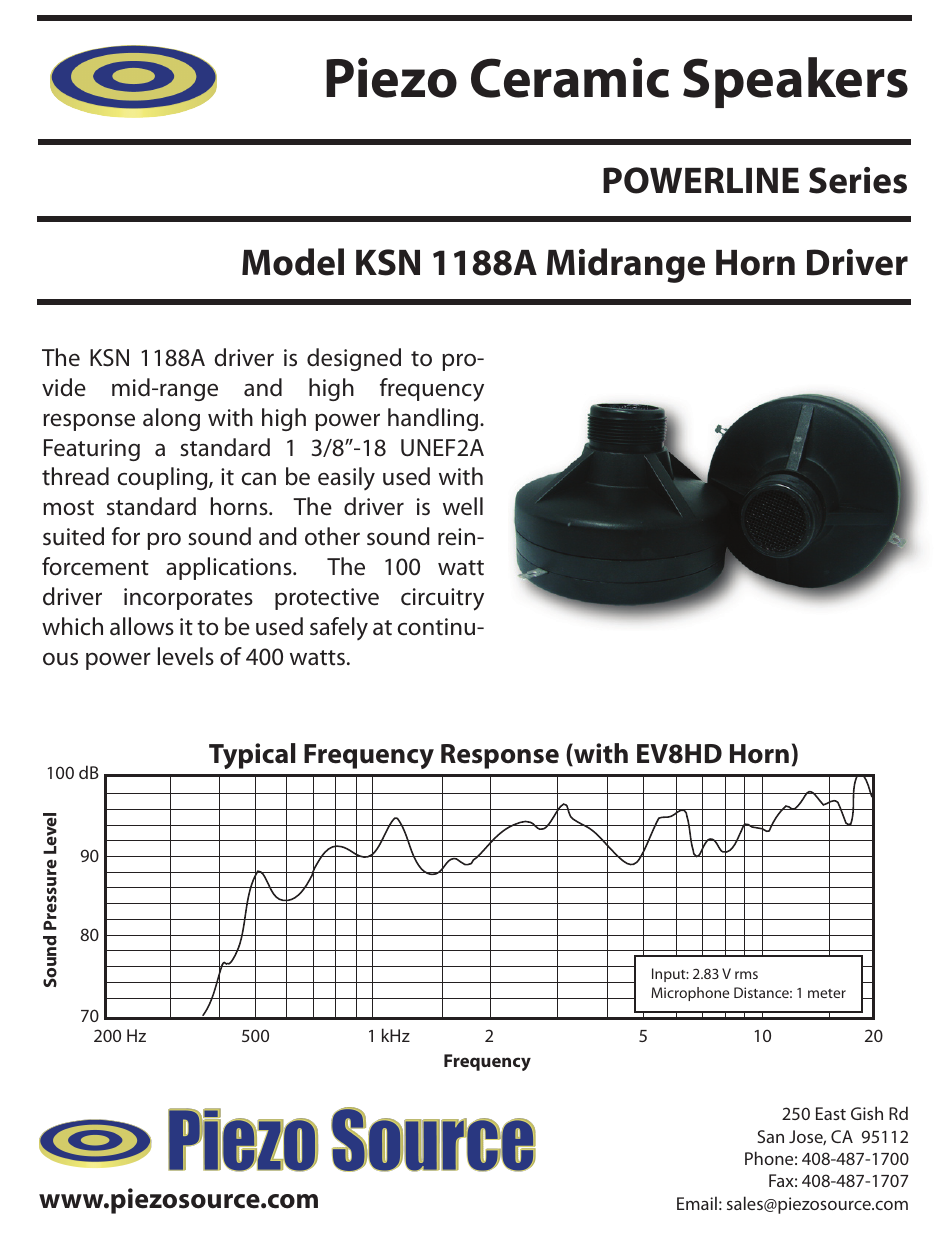  What do you see at coordinates (163, 478) in the screenshot?
I see `coupling` at bounding box center [163, 478].
